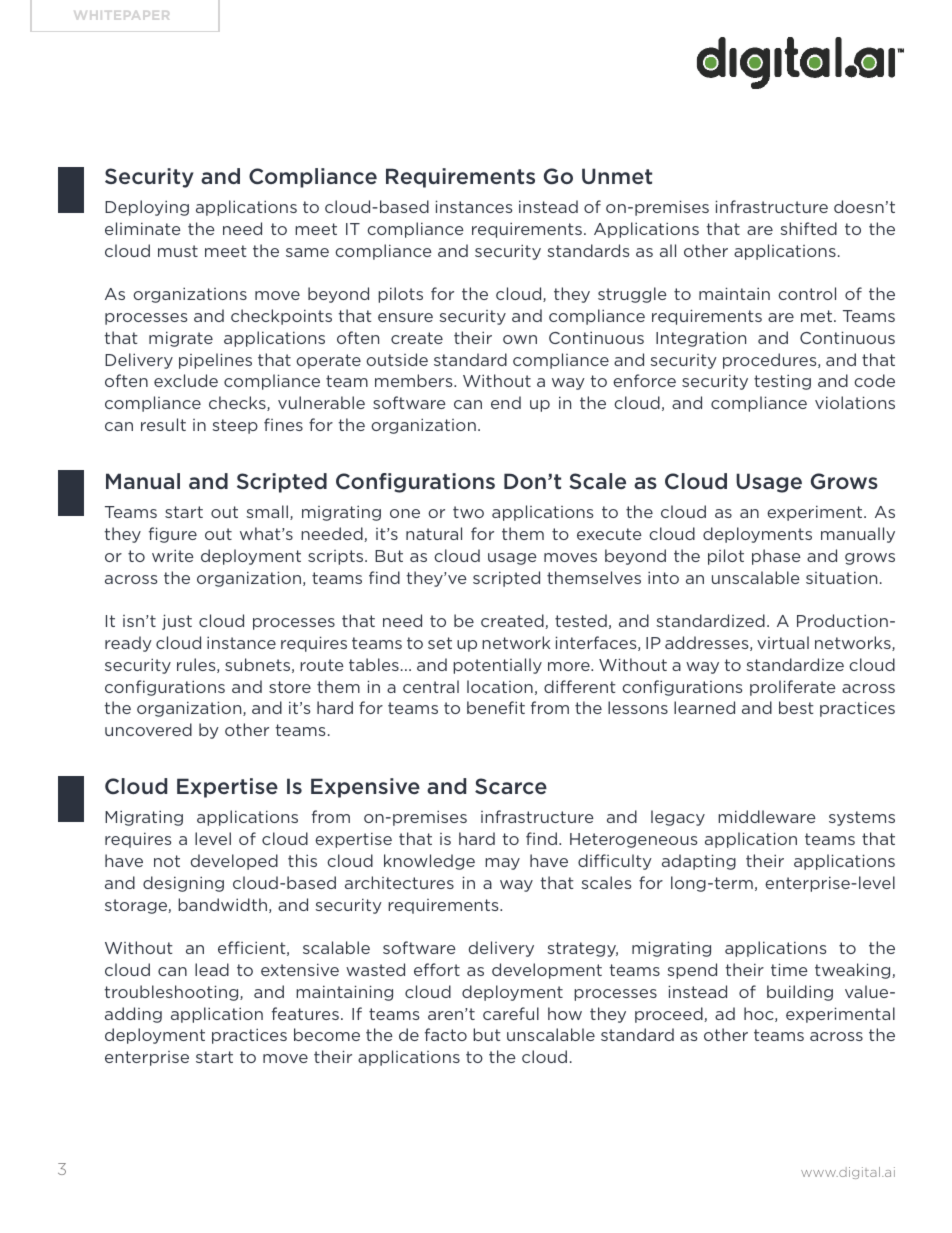 The height and width of the image is (1233, 952). I want to click on tested, so click(581, 620).
